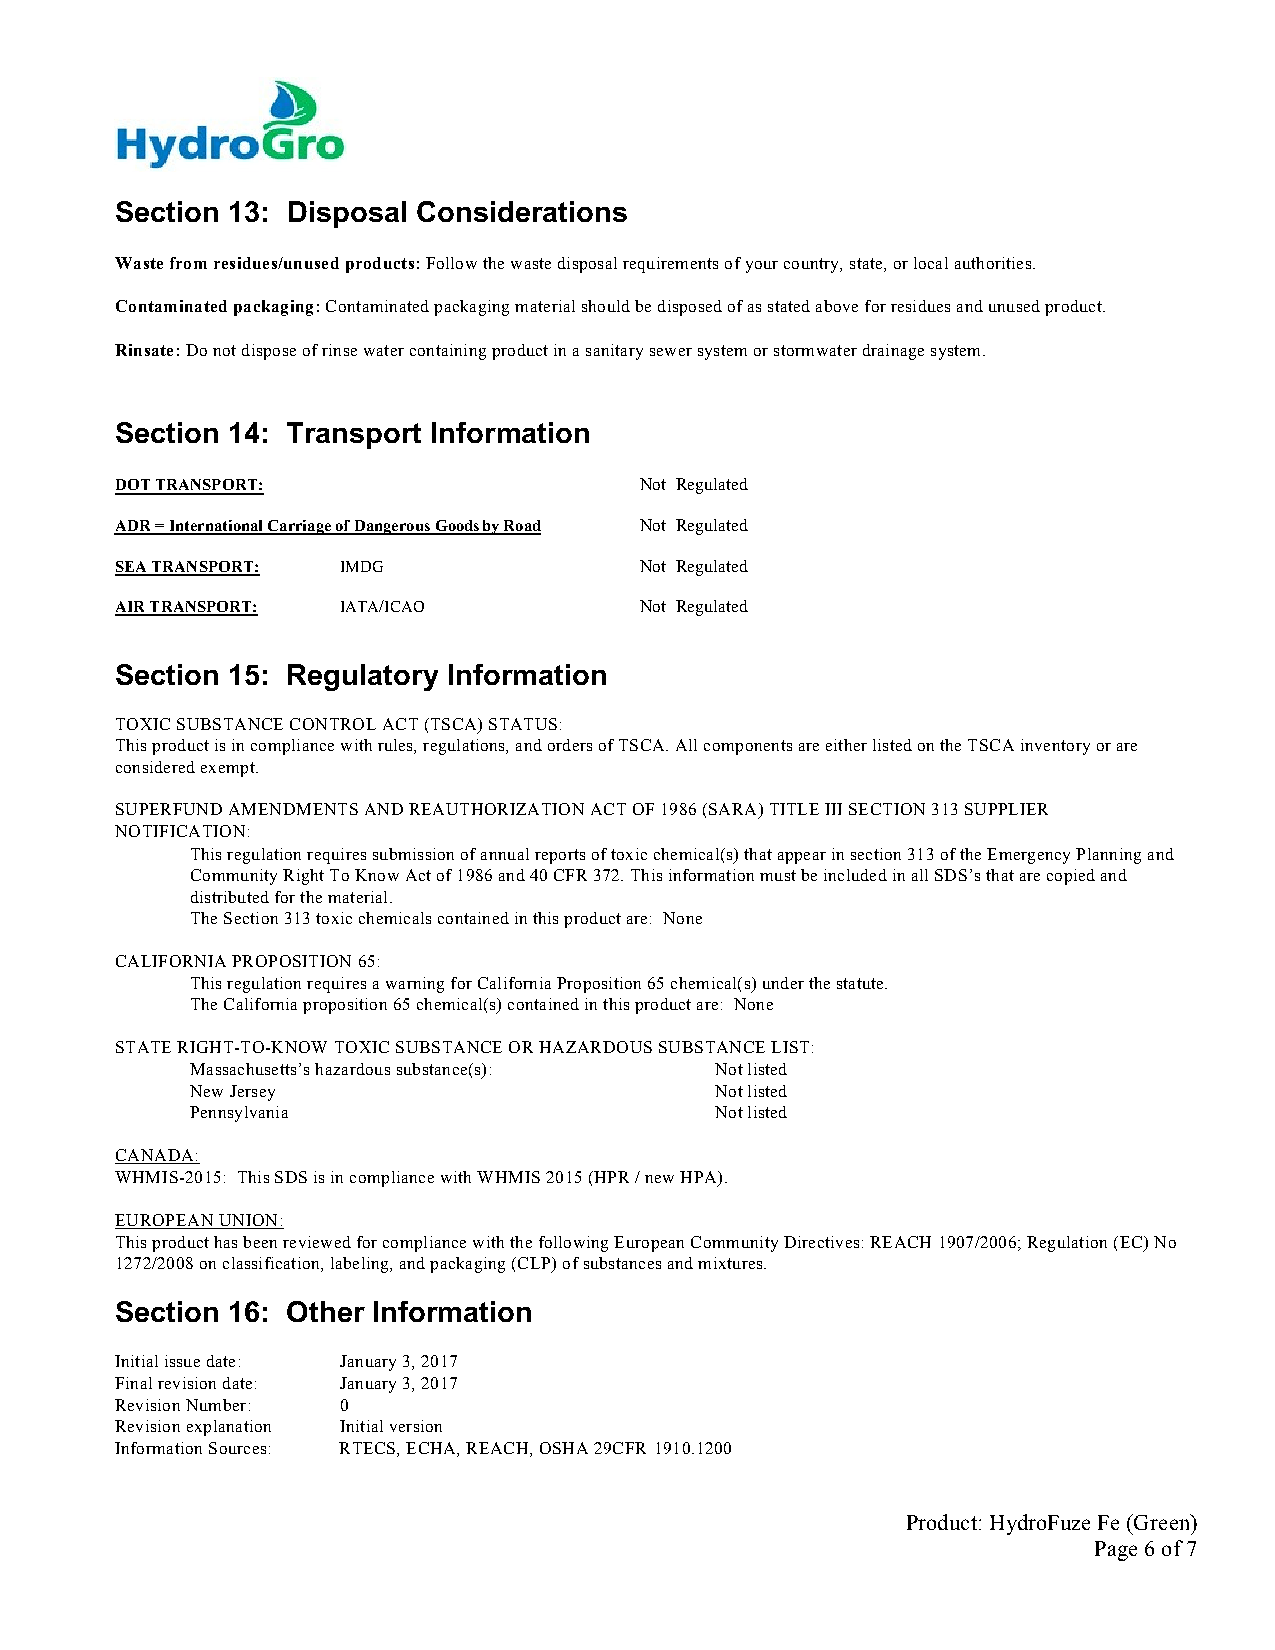 This page has height=1650, width=1275. What do you see at coordinates (237, 1448) in the page?
I see `Sources` at bounding box center [237, 1448].
